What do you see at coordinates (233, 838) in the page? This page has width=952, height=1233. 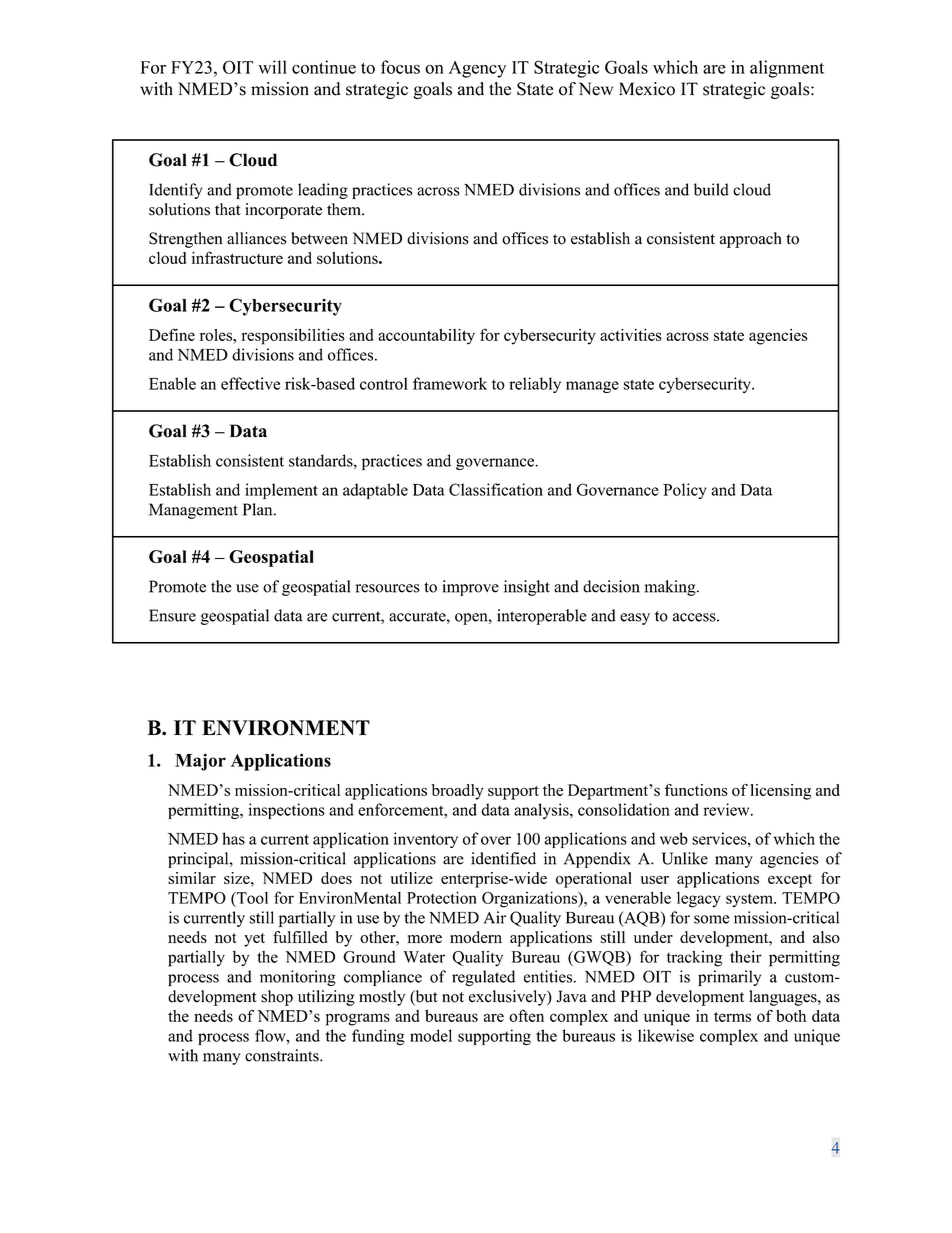 I see `has` at bounding box center [233, 838].
